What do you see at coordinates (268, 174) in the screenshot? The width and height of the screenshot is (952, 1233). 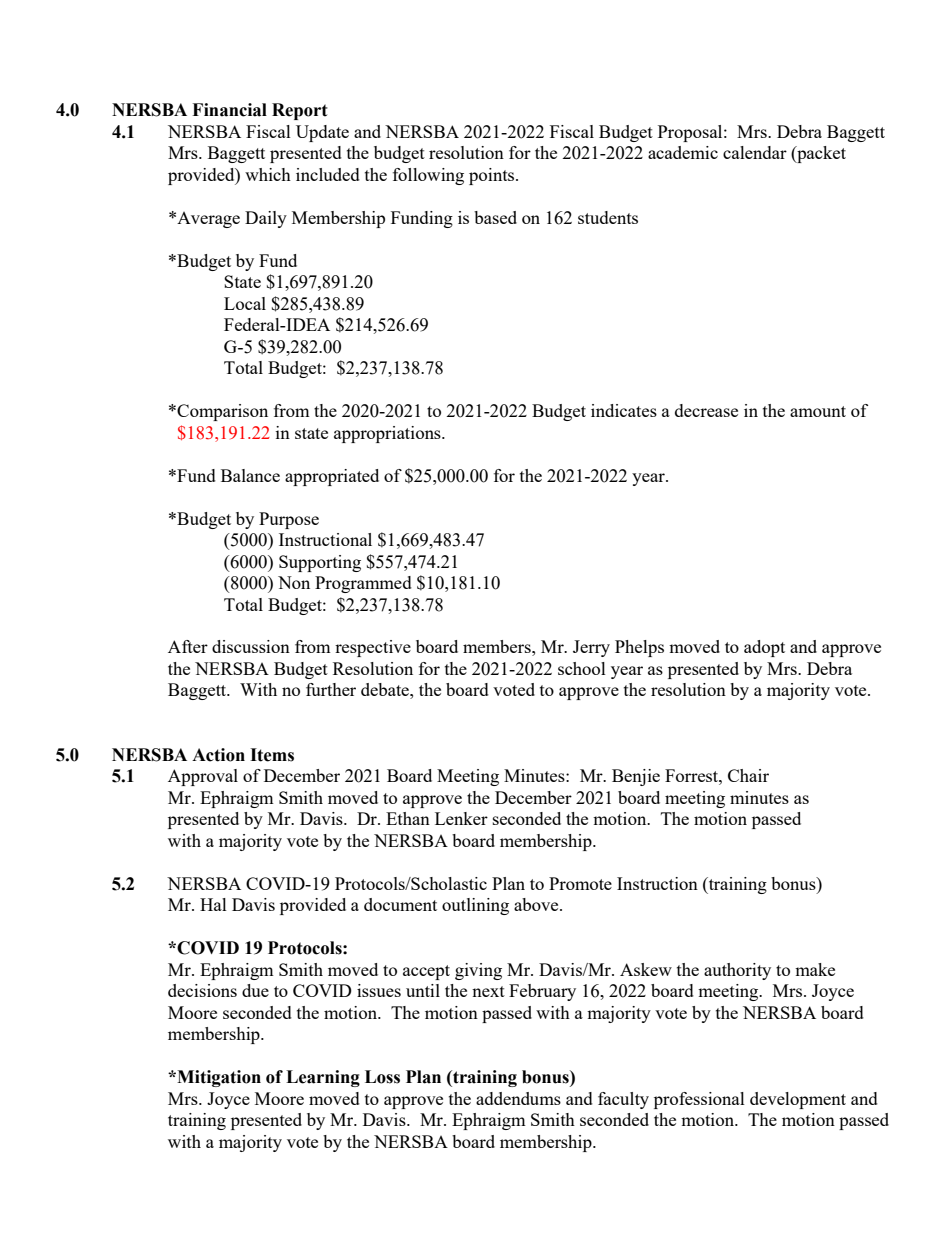 I see `which` at bounding box center [268, 174].
